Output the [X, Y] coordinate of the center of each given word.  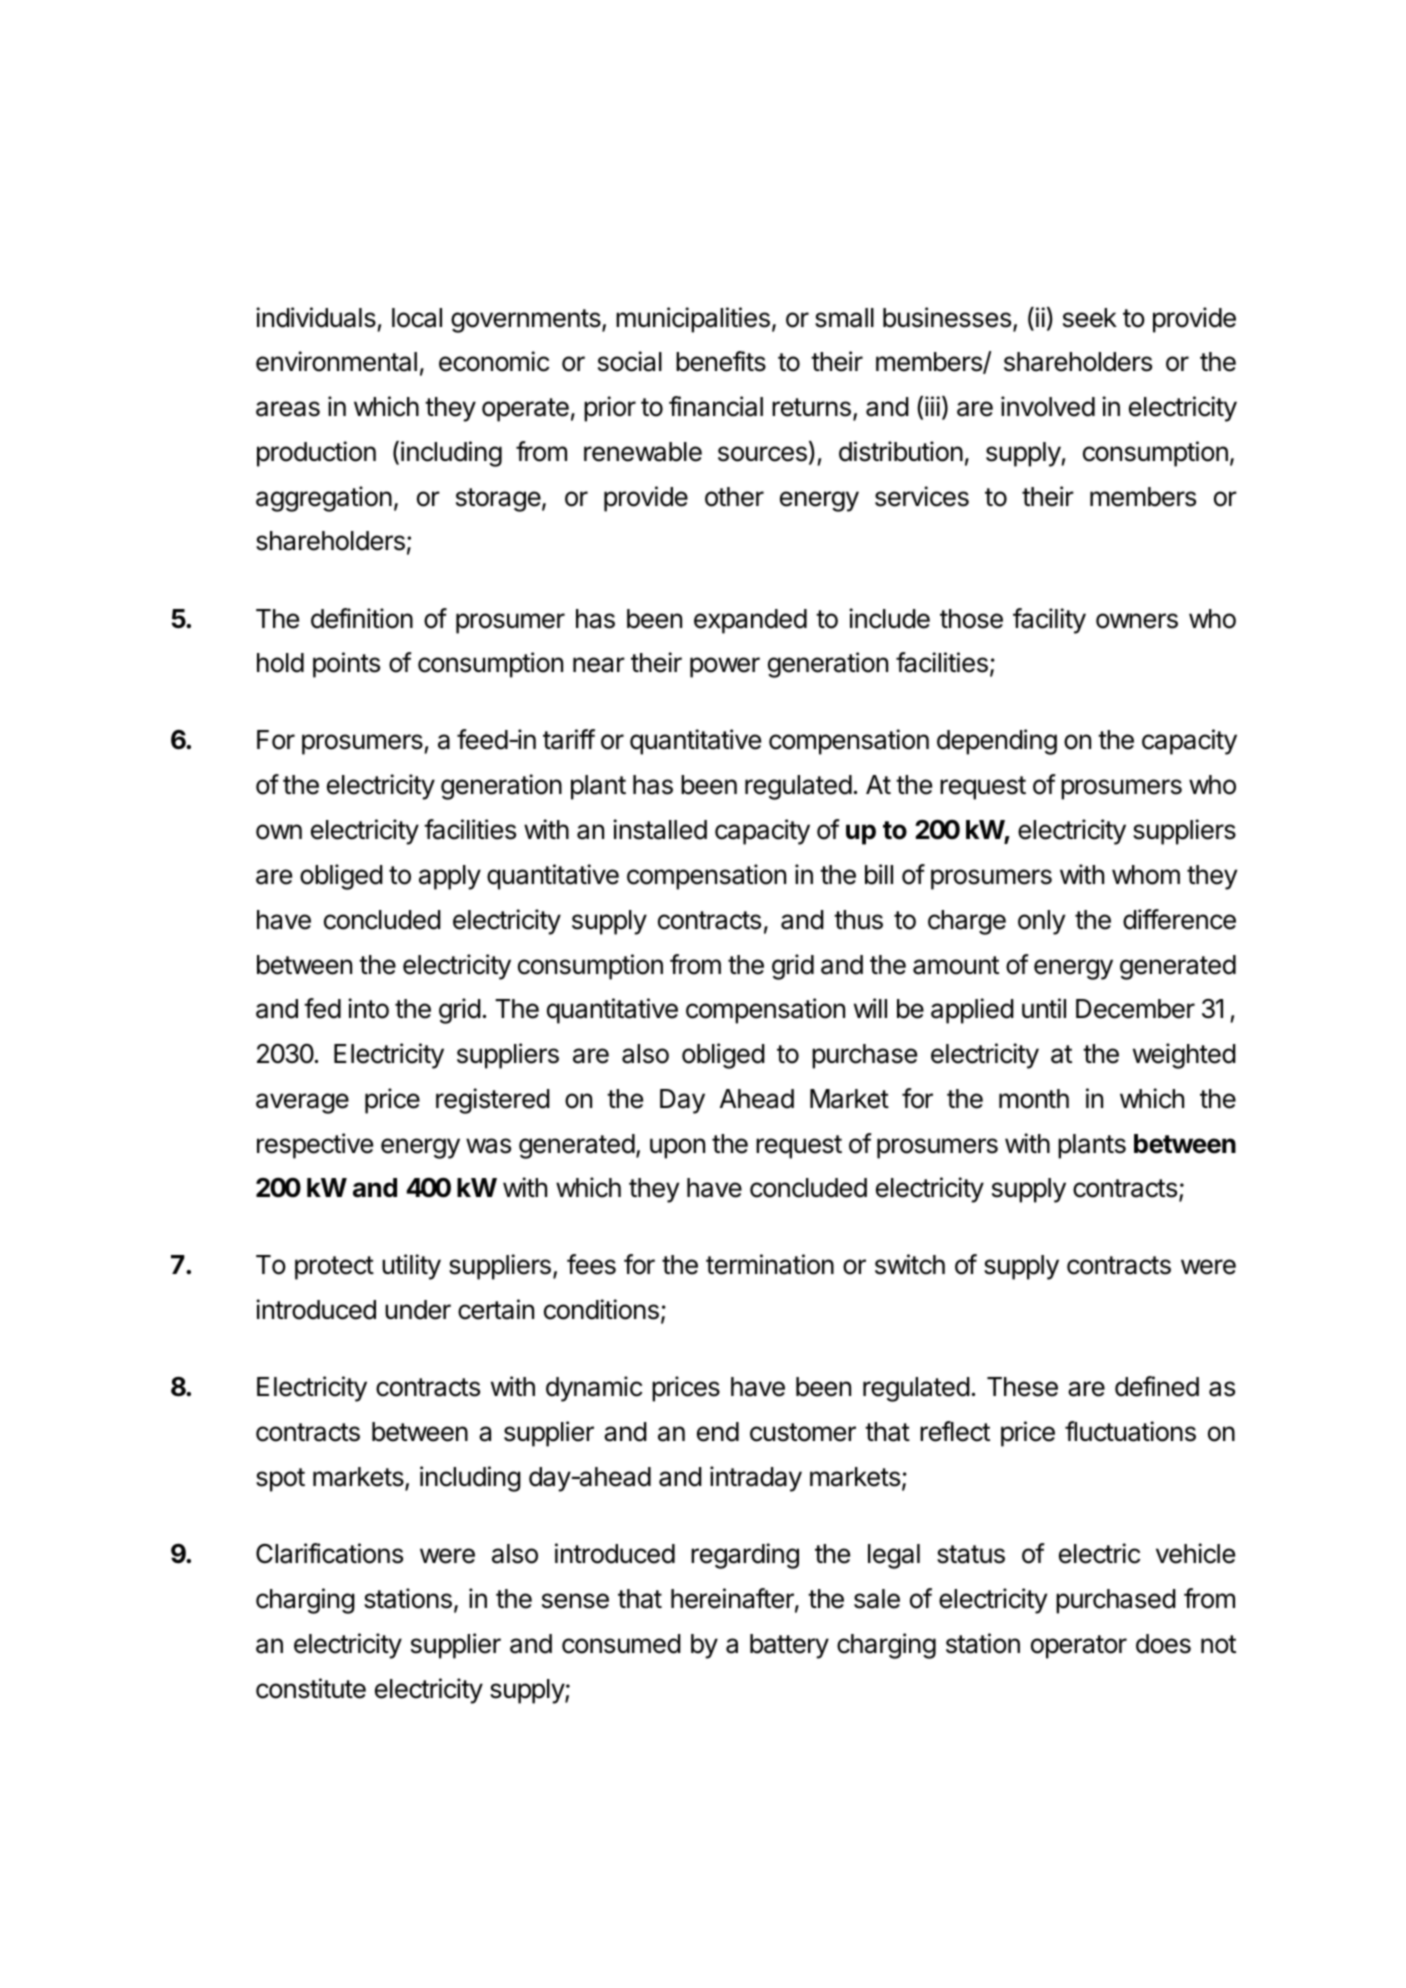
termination [770, 1264]
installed [660, 829]
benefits [721, 361]
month [1034, 1099]
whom [1146, 875]
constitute [311, 1688]
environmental [336, 361]
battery [789, 1646]
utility [411, 1267]
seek [1090, 318]
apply [450, 877]
